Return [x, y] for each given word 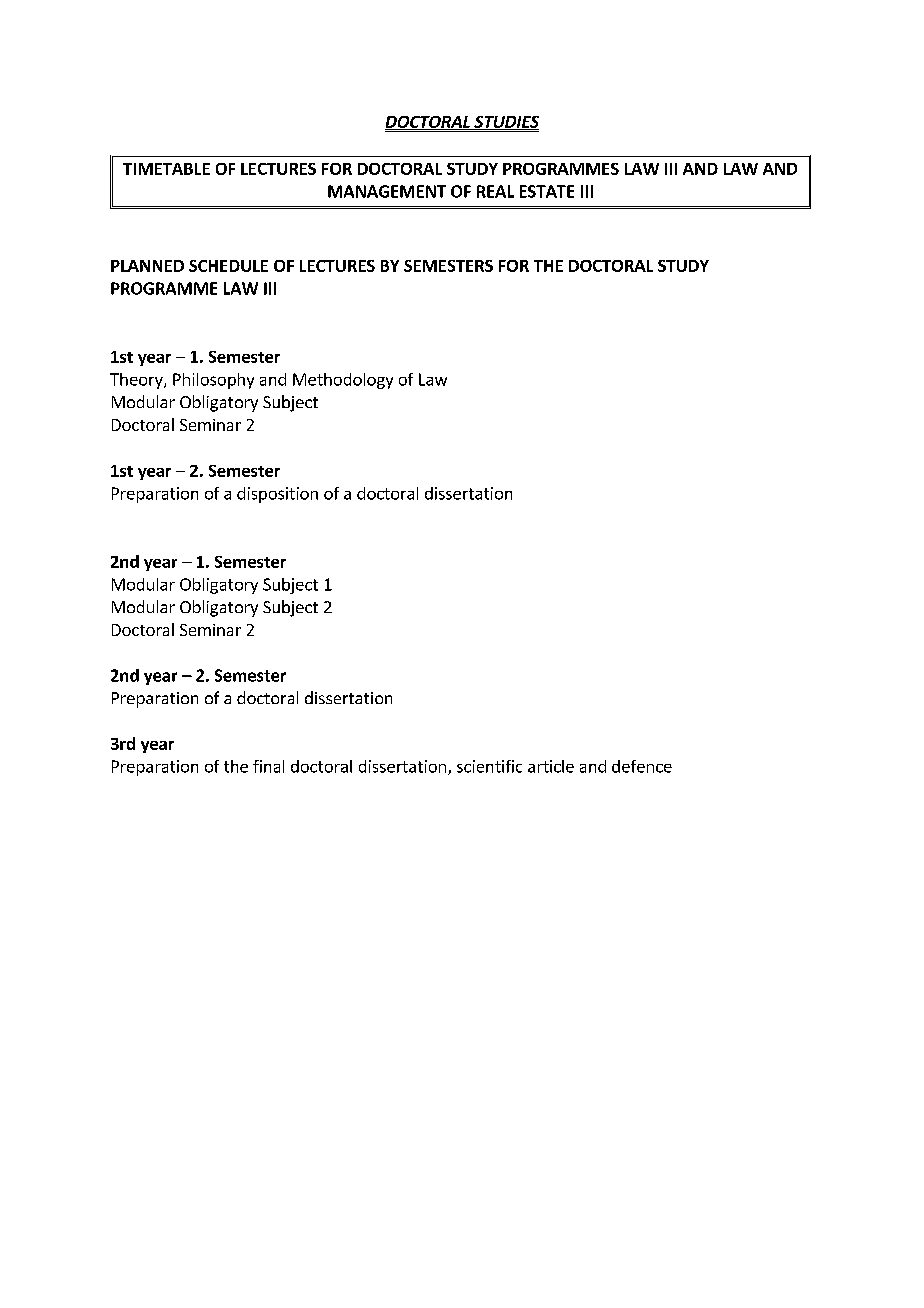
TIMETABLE [166, 169]
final [268, 766]
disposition [277, 495]
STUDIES [505, 123]
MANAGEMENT [387, 191]
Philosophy [213, 381]
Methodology [343, 381]
